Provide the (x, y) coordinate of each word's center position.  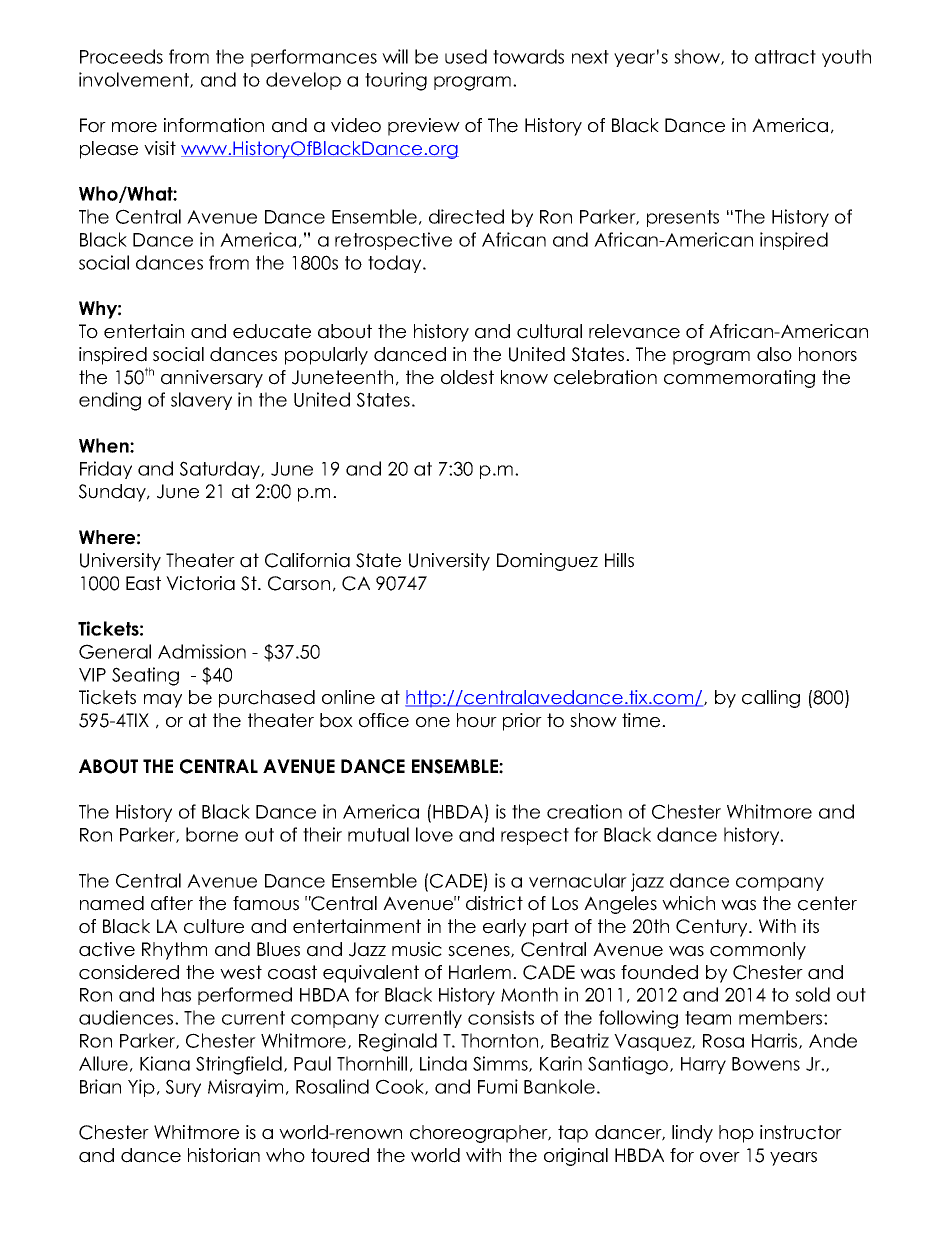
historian (224, 1155)
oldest (467, 377)
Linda (443, 1063)
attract (785, 57)
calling (771, 699)
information (214, 125)
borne (212, 834)
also (774, 354)
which (688, 903)
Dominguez (547, 562)
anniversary (212, 379)
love (434, 834)
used (466, 56)
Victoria (200, 583)
